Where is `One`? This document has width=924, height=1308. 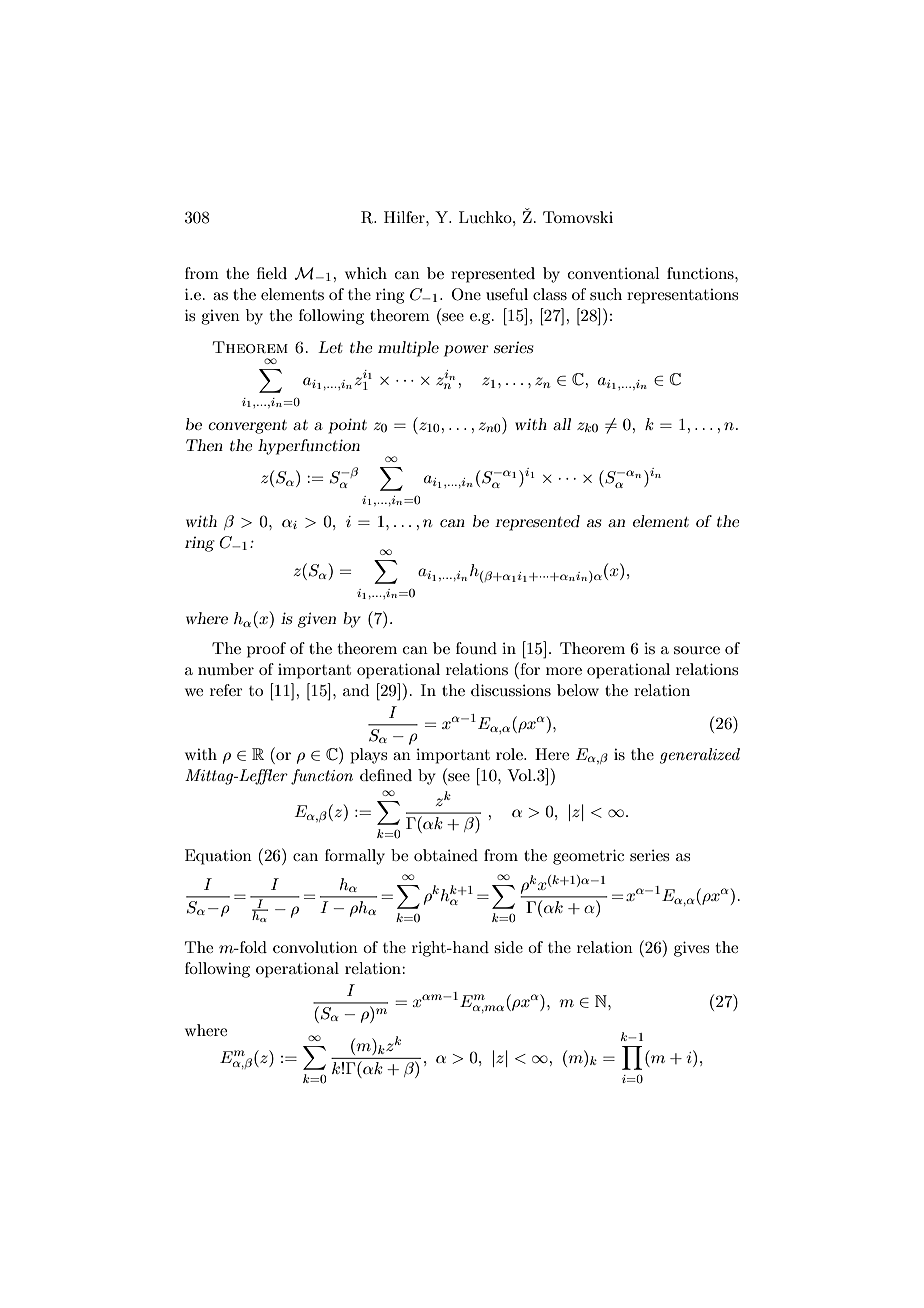
One is located at coordinates (466, 294).
